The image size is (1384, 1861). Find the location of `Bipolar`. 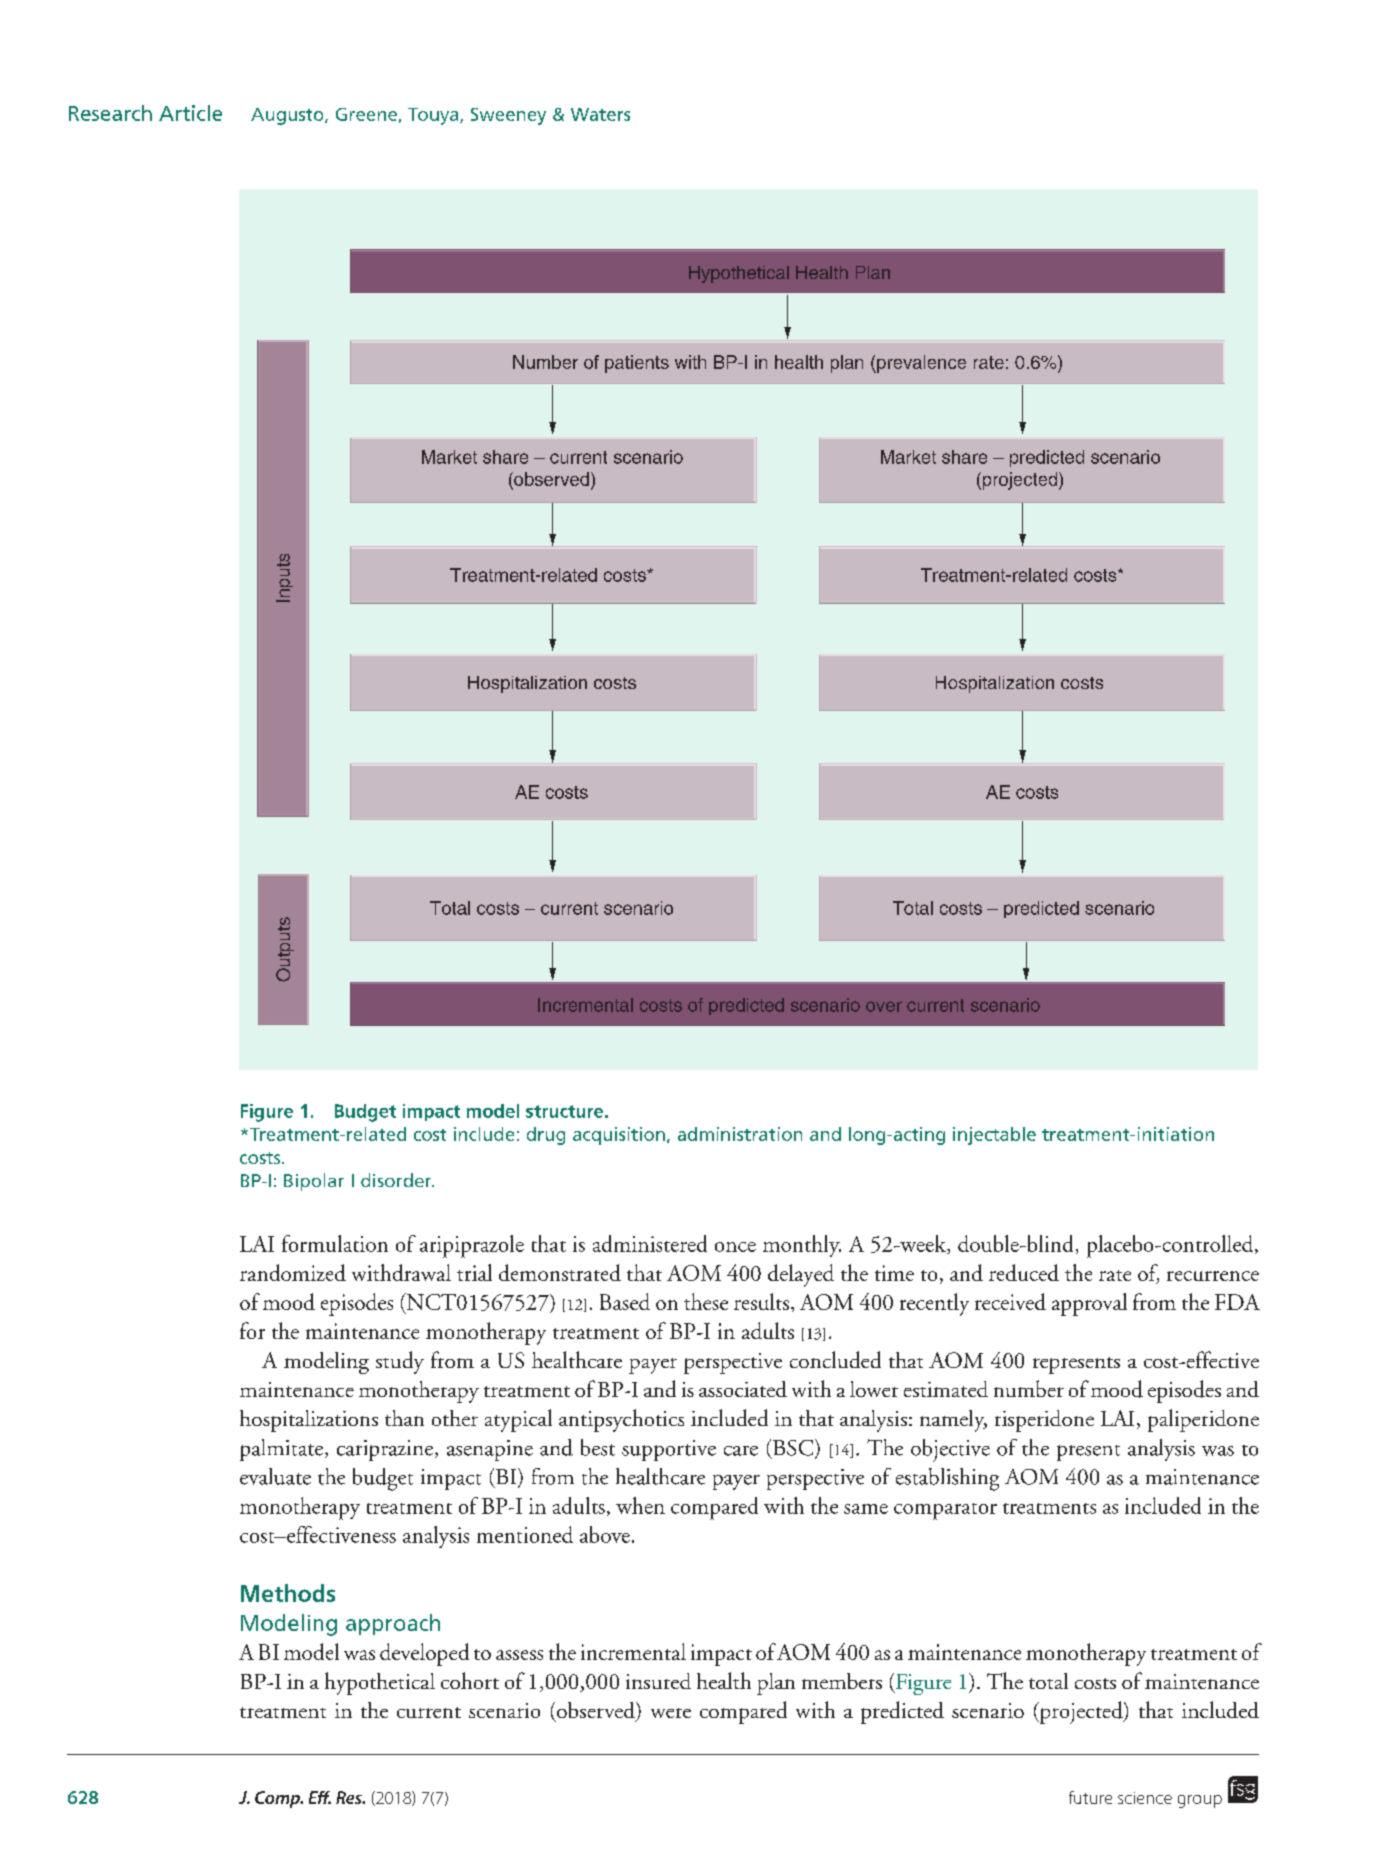

Bipolar is located at coordinates (314, 1182).
